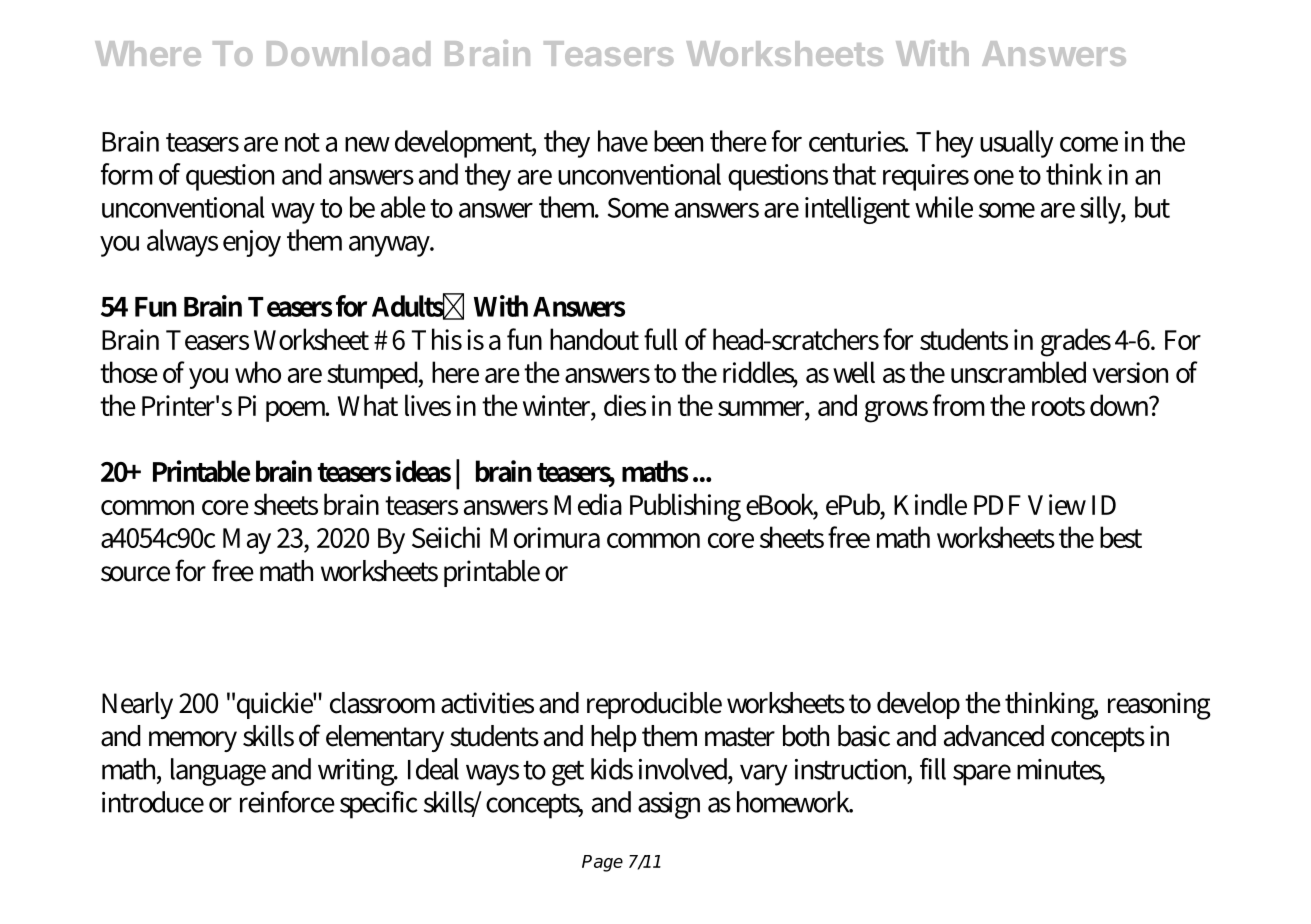 The height and width of the screenshot is (924, 1311). Describe the element at coordinates (302, 142) in the screenshot. I see `not` at that location.
